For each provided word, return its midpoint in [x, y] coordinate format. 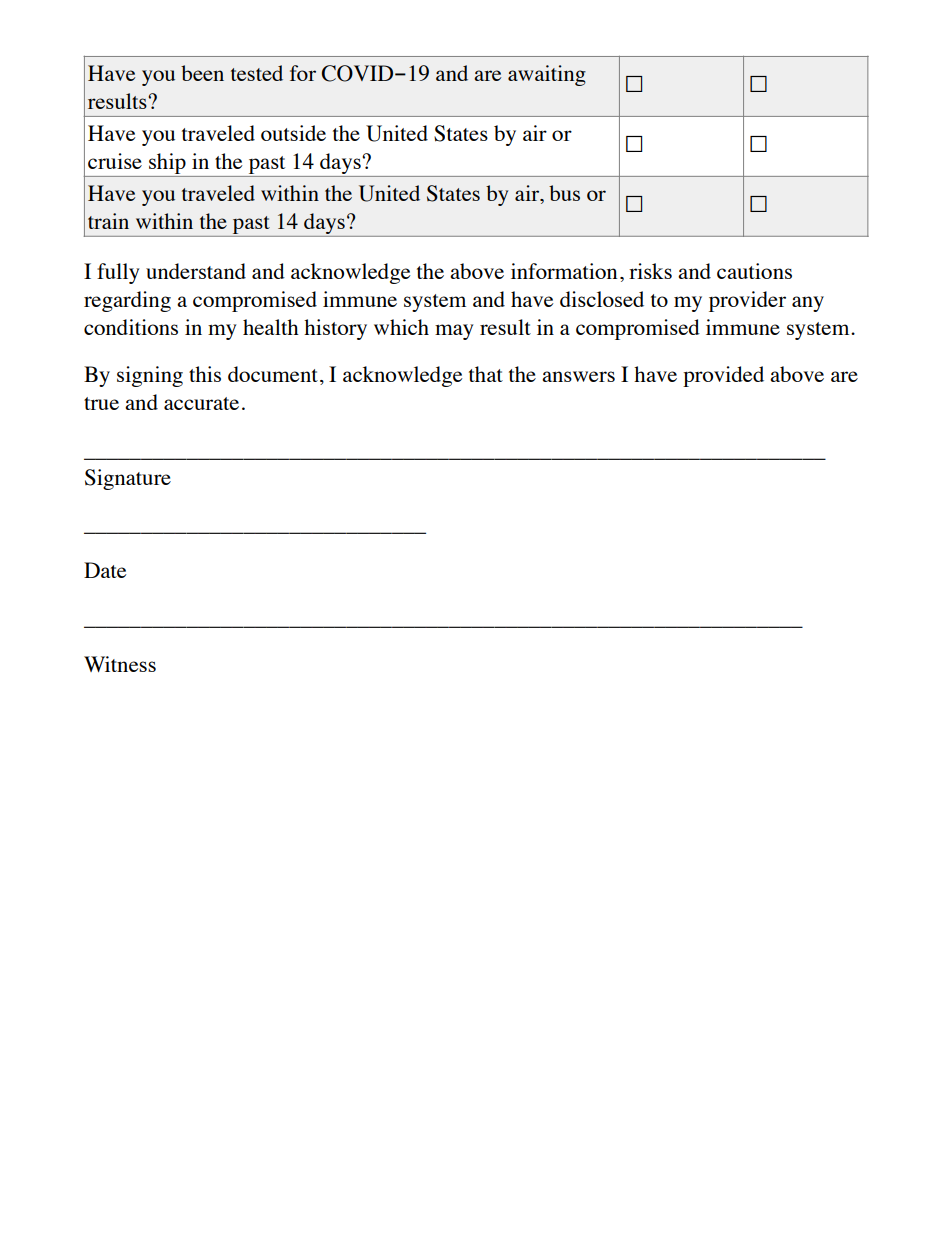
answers [578, 376]
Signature [128, 479]
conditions [131, 327]
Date [105, 570]
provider [747, 301]
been [202, 73]
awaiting [547, 75]
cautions [754, 271]
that [486, 374]
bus [564, 193]
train [108, 221]
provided [723, 376]
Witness [120, 664]
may [454, 332]
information [564, 271]
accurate [201, 403]
